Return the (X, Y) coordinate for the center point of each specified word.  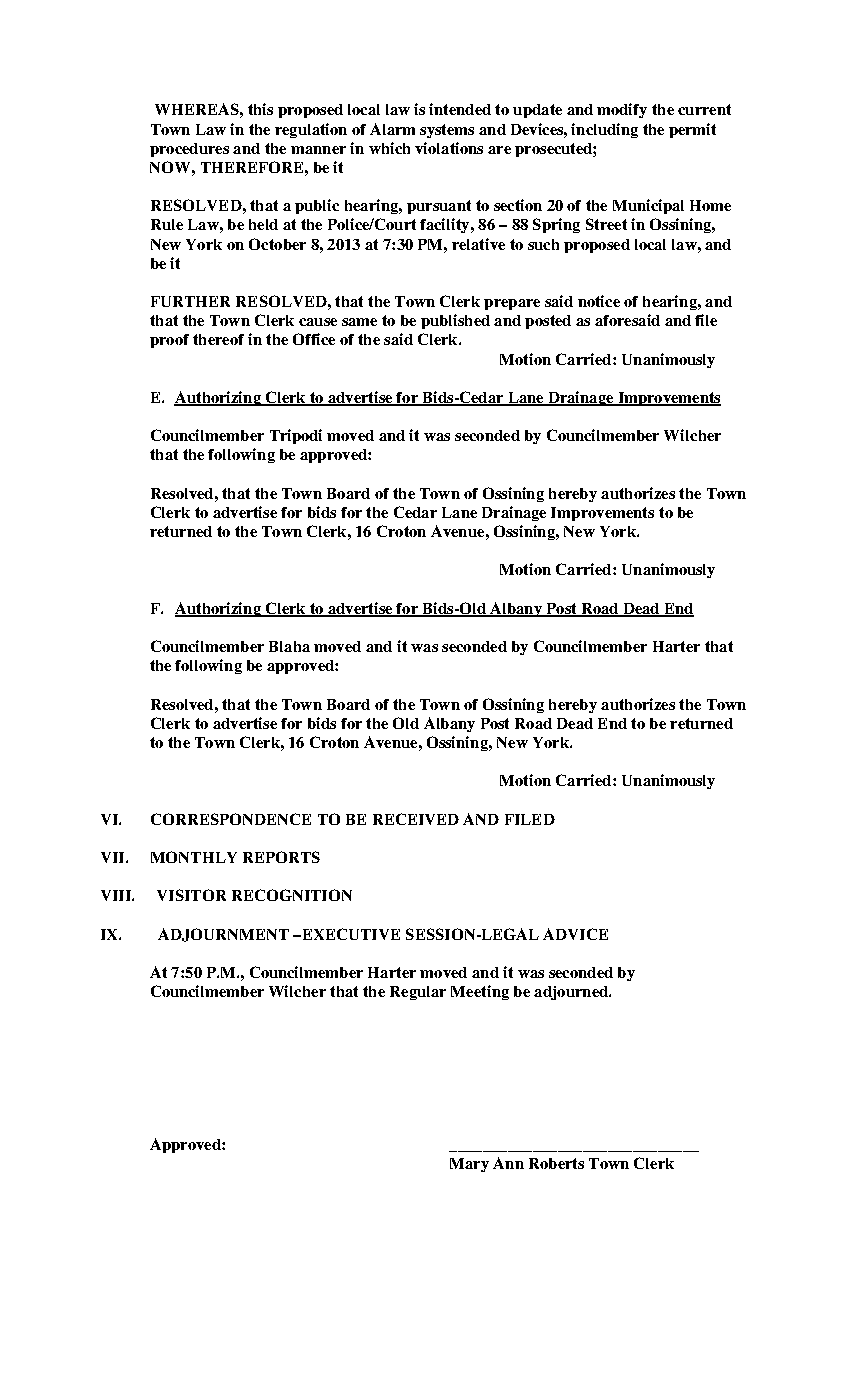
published (455, 321)
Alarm (392, 129)
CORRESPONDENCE (231, 819)
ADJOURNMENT (223, 935)
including (604, 130)
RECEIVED (416, 819)
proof (169, 341)
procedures (189, 150)
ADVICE (575, 934)
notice (599, 301)
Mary (469, 1165)
